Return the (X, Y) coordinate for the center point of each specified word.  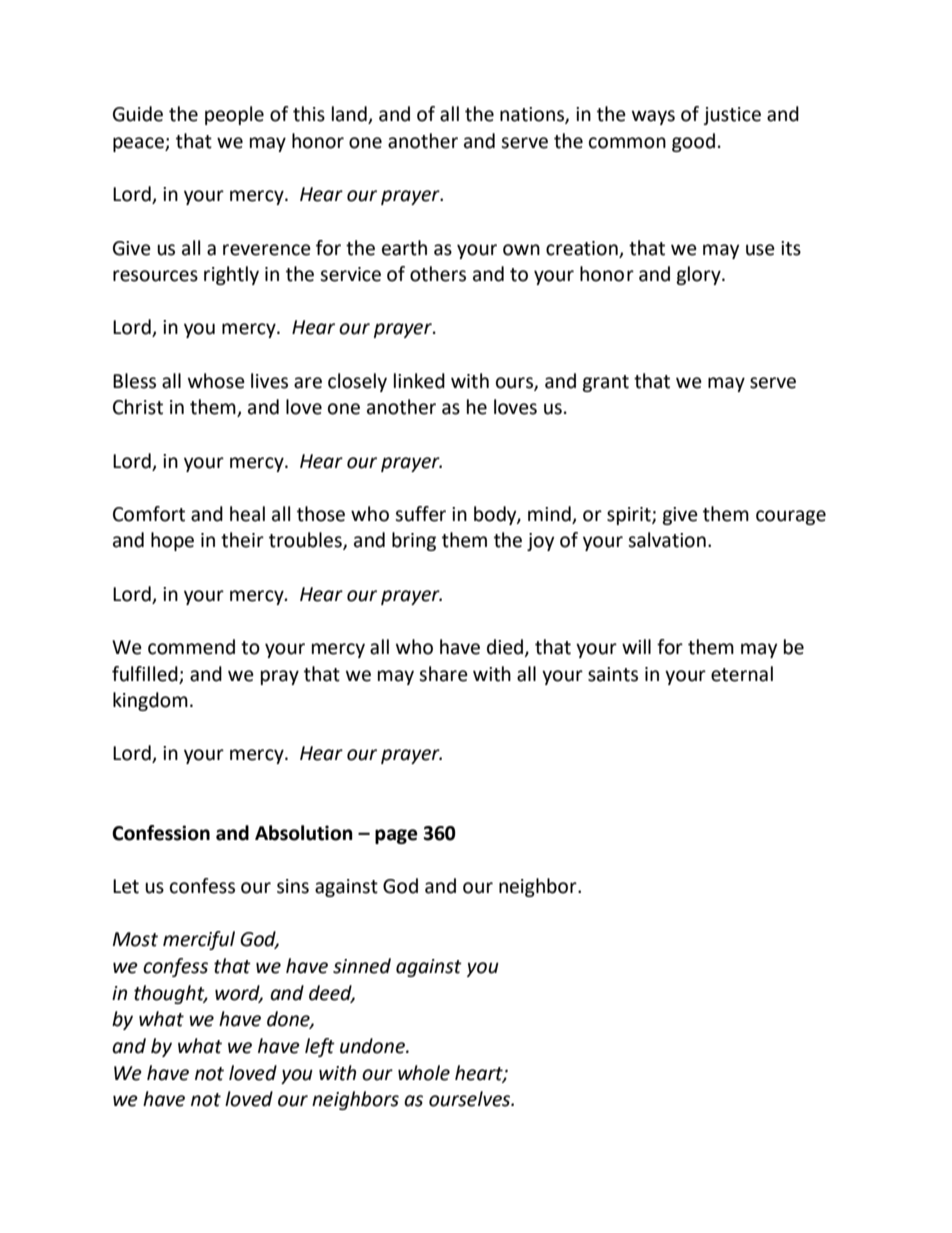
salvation (667, 540)
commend (191, 647)
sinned (362, 966)
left (320, 1047)
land (350, 115)
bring (414, 541)
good (693, 142)
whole (424, 1073)
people (234, 115)
